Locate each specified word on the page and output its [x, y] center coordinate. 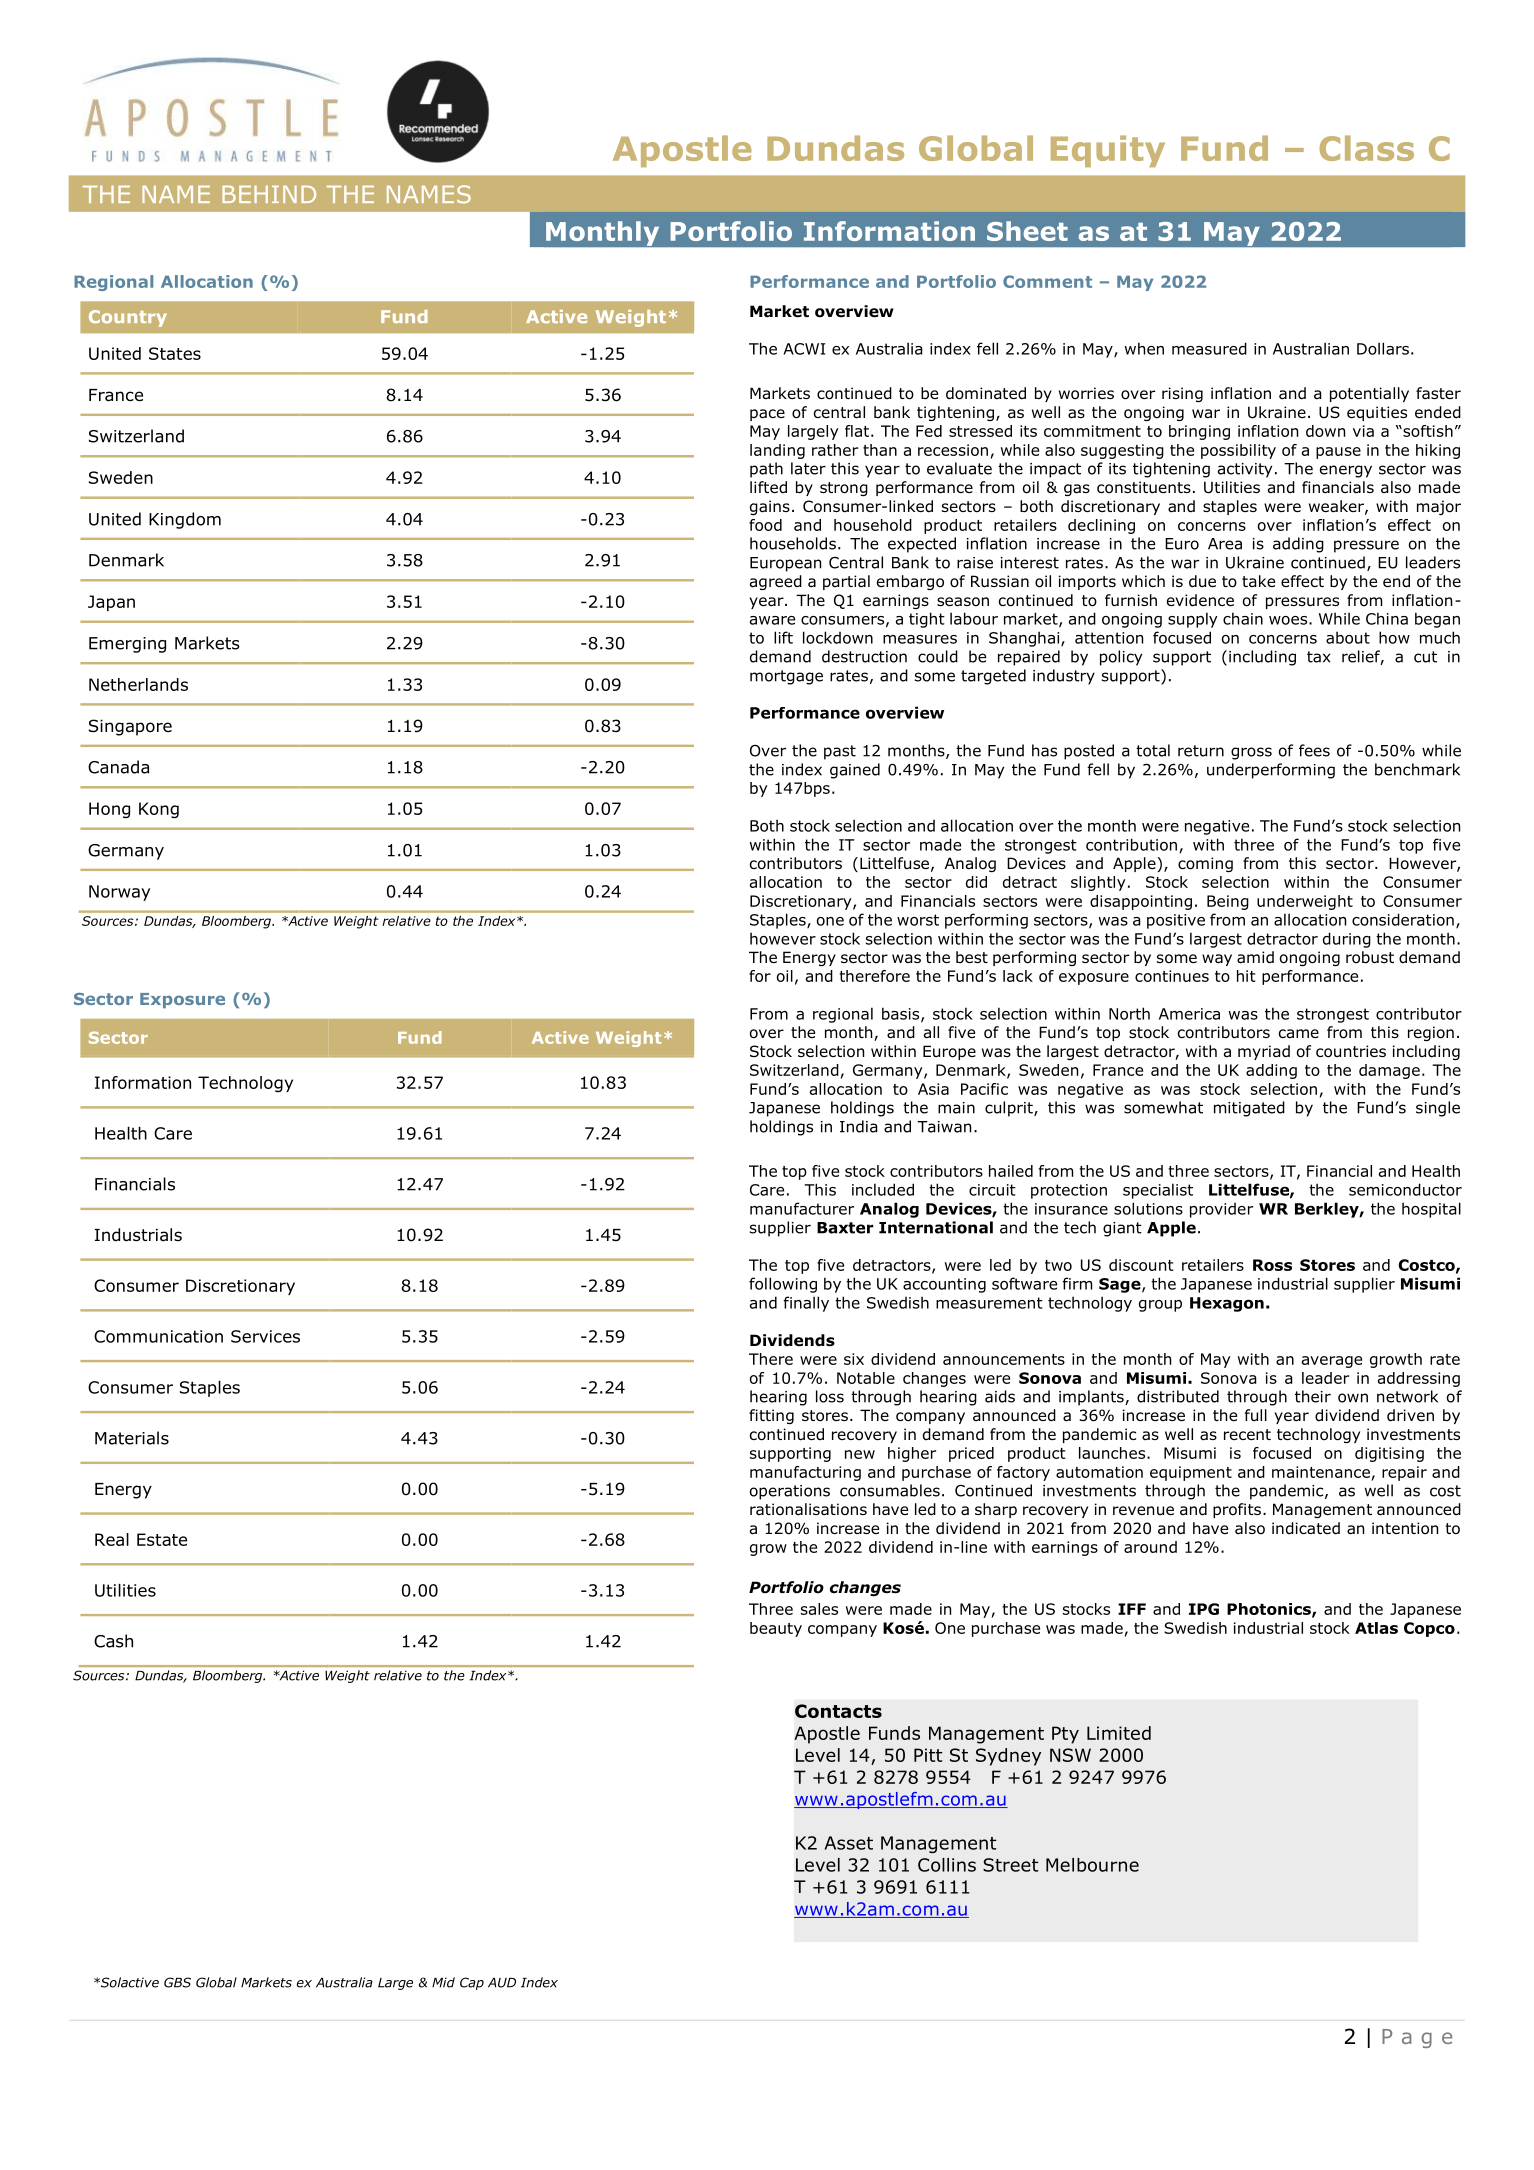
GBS [177, 1982]
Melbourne [1092, 1865]
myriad [1264, 1052]
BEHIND [269, 194]
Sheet [1027, 231]
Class [1366, 148]
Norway [119, 893]
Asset [848, 1843]
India [859, 1126]
